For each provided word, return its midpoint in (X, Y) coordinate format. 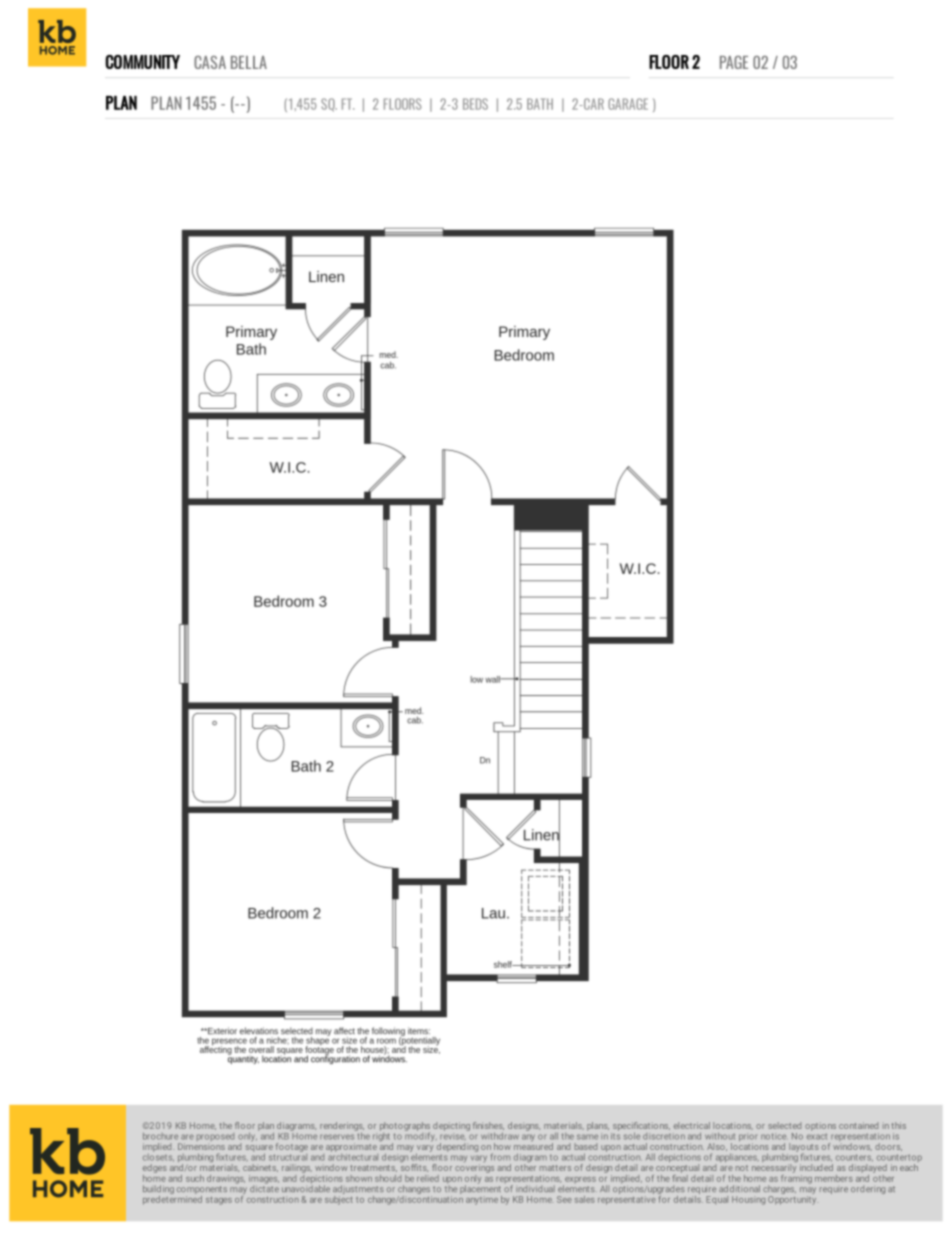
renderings (342, 1127)
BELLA (249, 62)
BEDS (475, 104)
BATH (540, 104)
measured (533, 1146)
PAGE (734, 62)
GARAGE (628, 104)
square (259, 1149)
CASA (210, 62)
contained (858, 1125)
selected (784, 1125)
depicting (451, 1126)
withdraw (500, 1136)
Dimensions (201, 1146)
